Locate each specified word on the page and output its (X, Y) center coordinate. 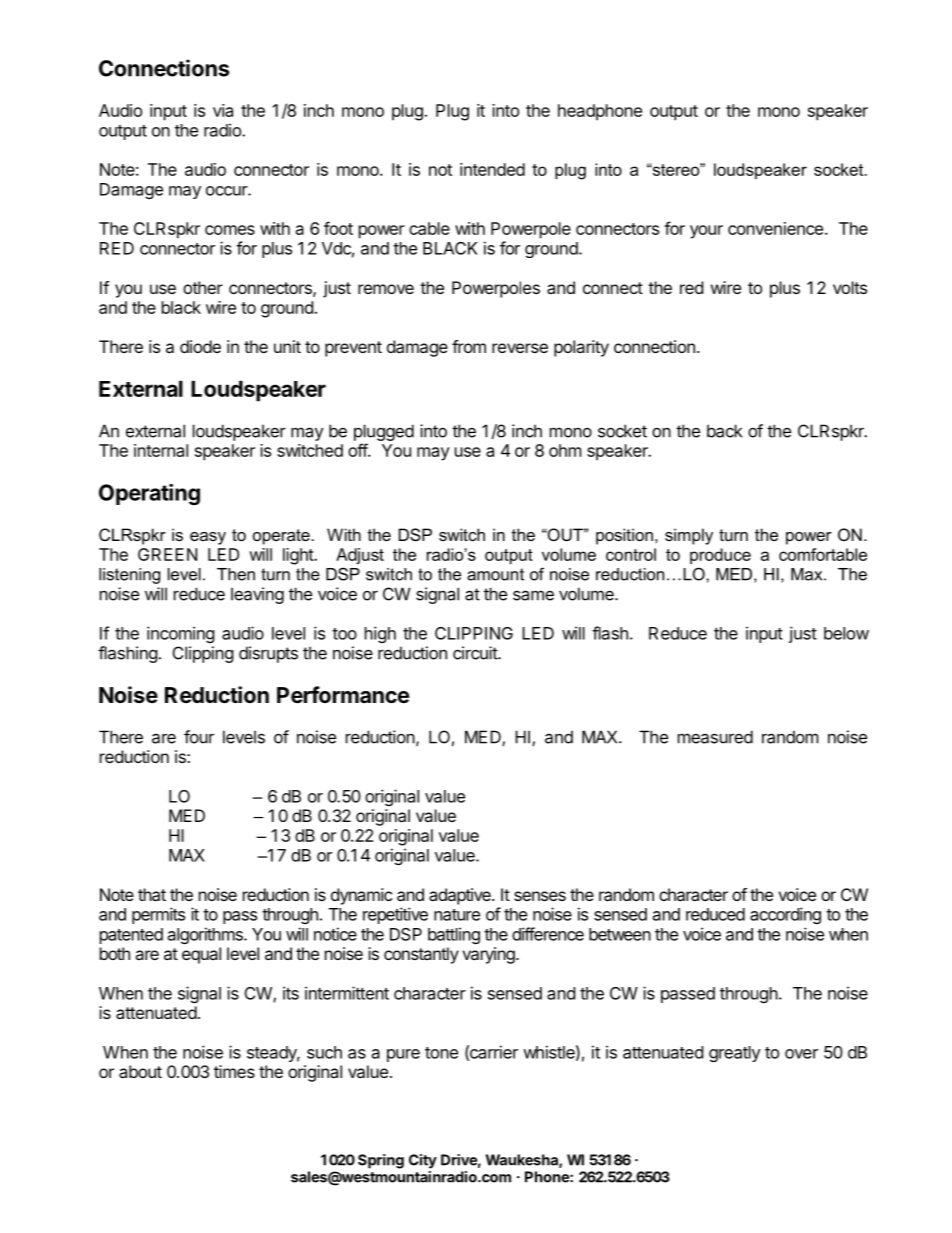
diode (200, 346)
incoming (181, 634)
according (785, 915)
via (223, 110)
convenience (775, 228)
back (724, 431)
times (234, 1071)
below (846, 633)
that (152, 894)
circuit (476, 653)
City (423, 1161)
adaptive (461, 896)
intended (492, 169)
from (469, 346)
